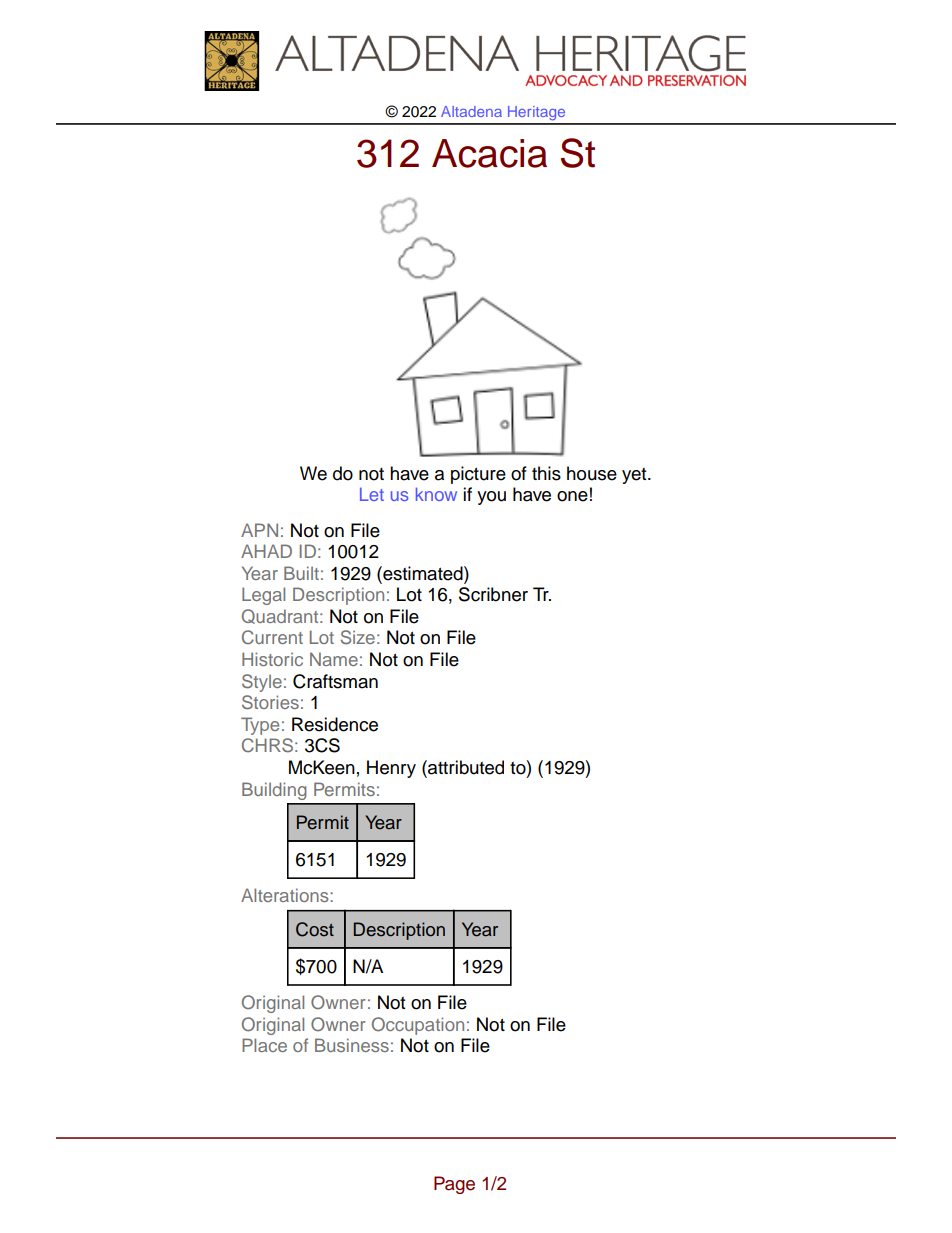 Image resolution: width=952 pixels, height=1233 pixels. Describe the element at coordinates (315, 929) in the document. I see `Cost` at that location.
